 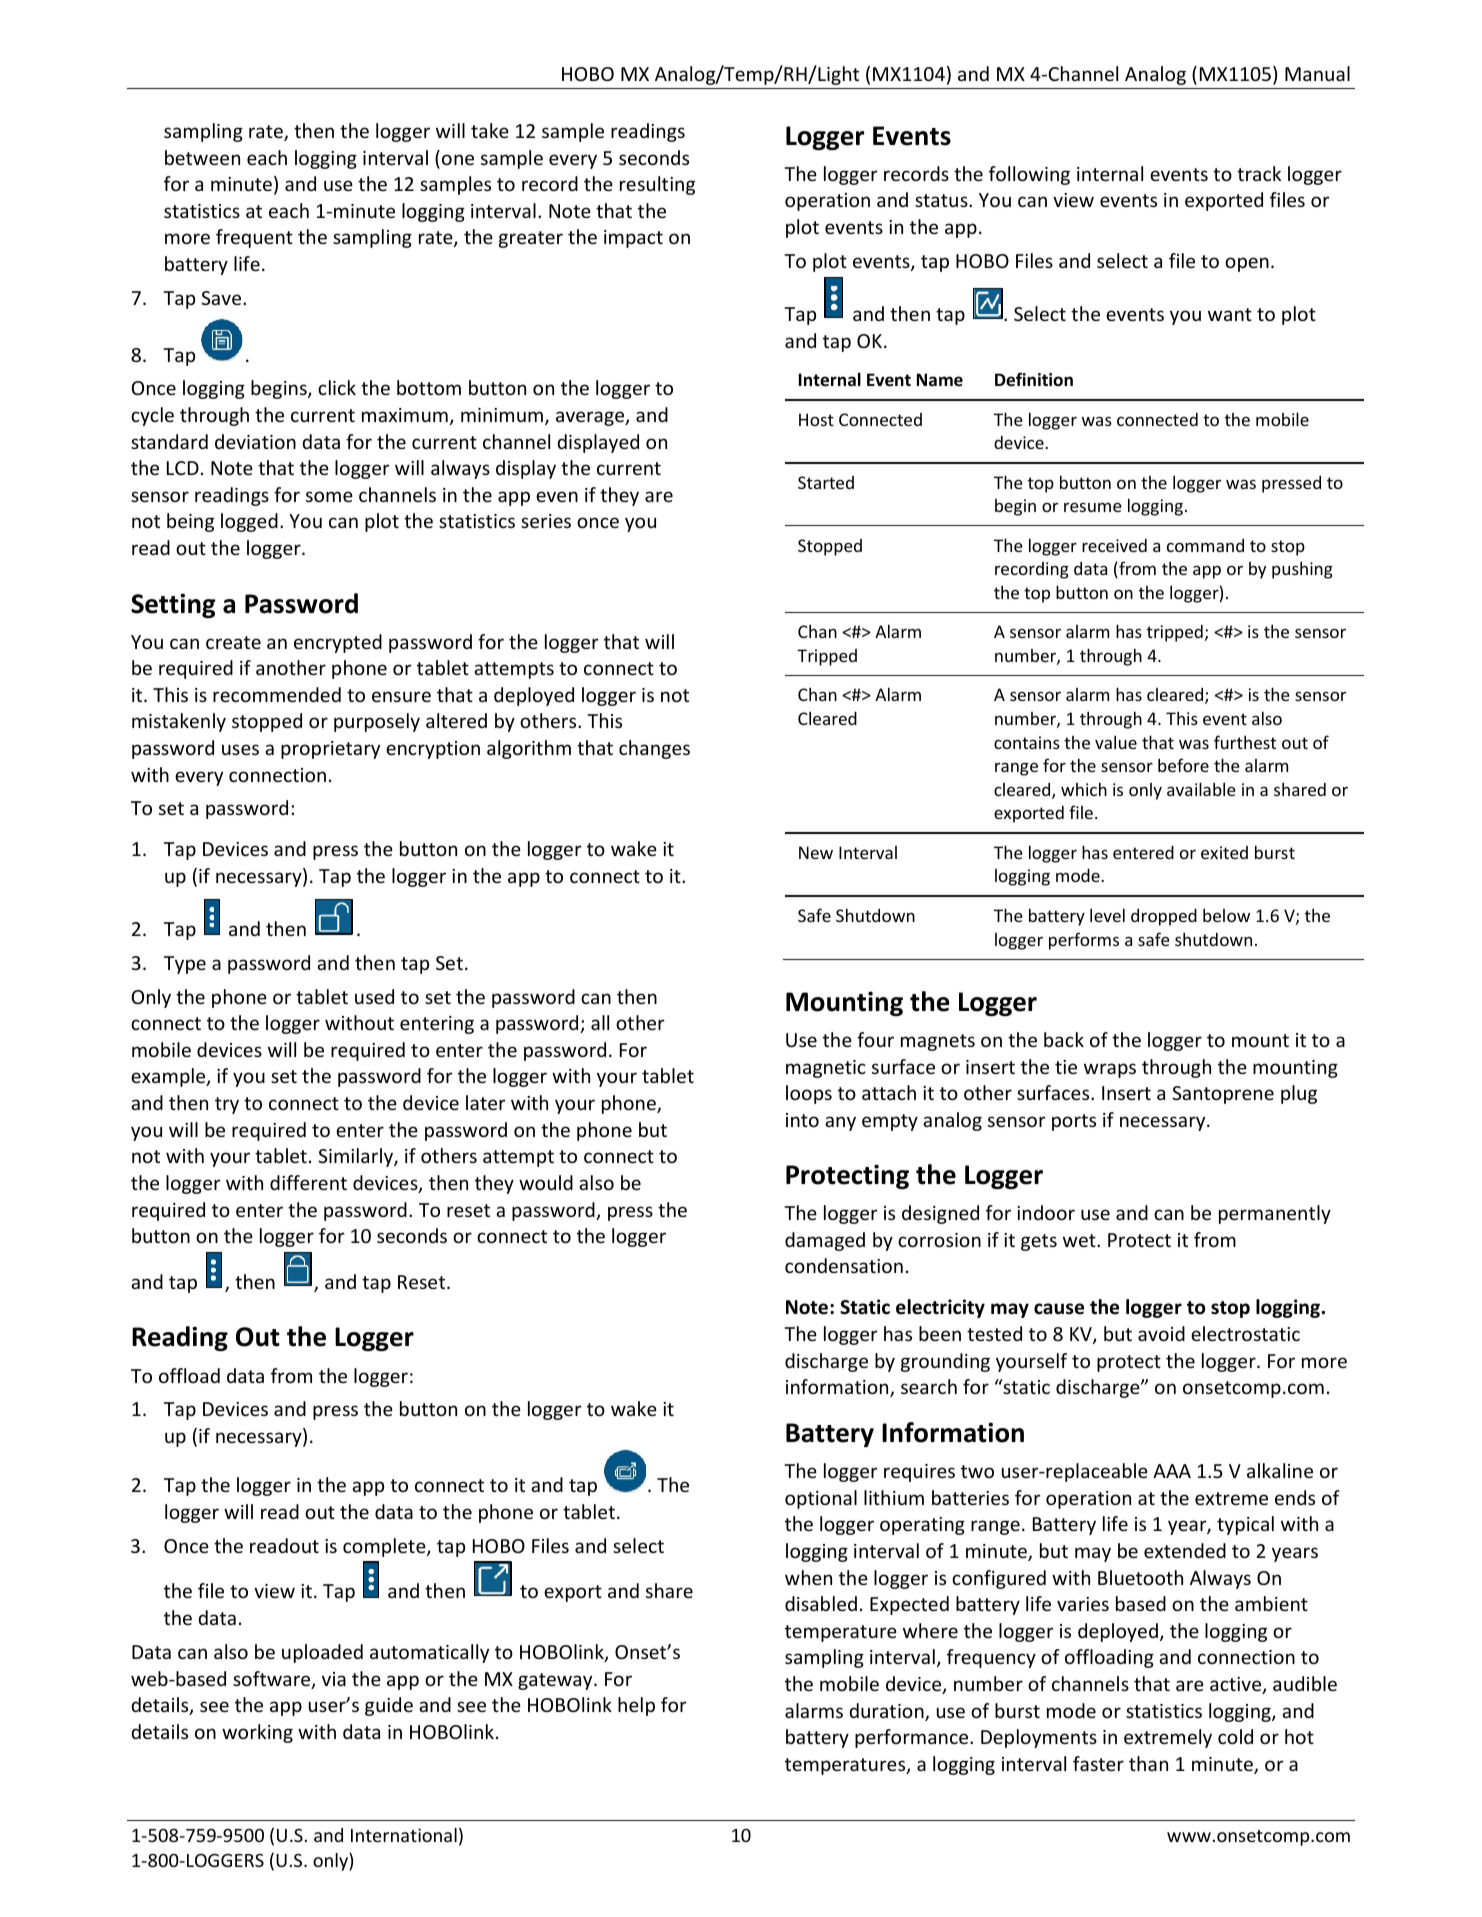 What do you see at coordinates (636, 1706) in the screenshot?
I see `help` at bounding box center [636, 1706].
